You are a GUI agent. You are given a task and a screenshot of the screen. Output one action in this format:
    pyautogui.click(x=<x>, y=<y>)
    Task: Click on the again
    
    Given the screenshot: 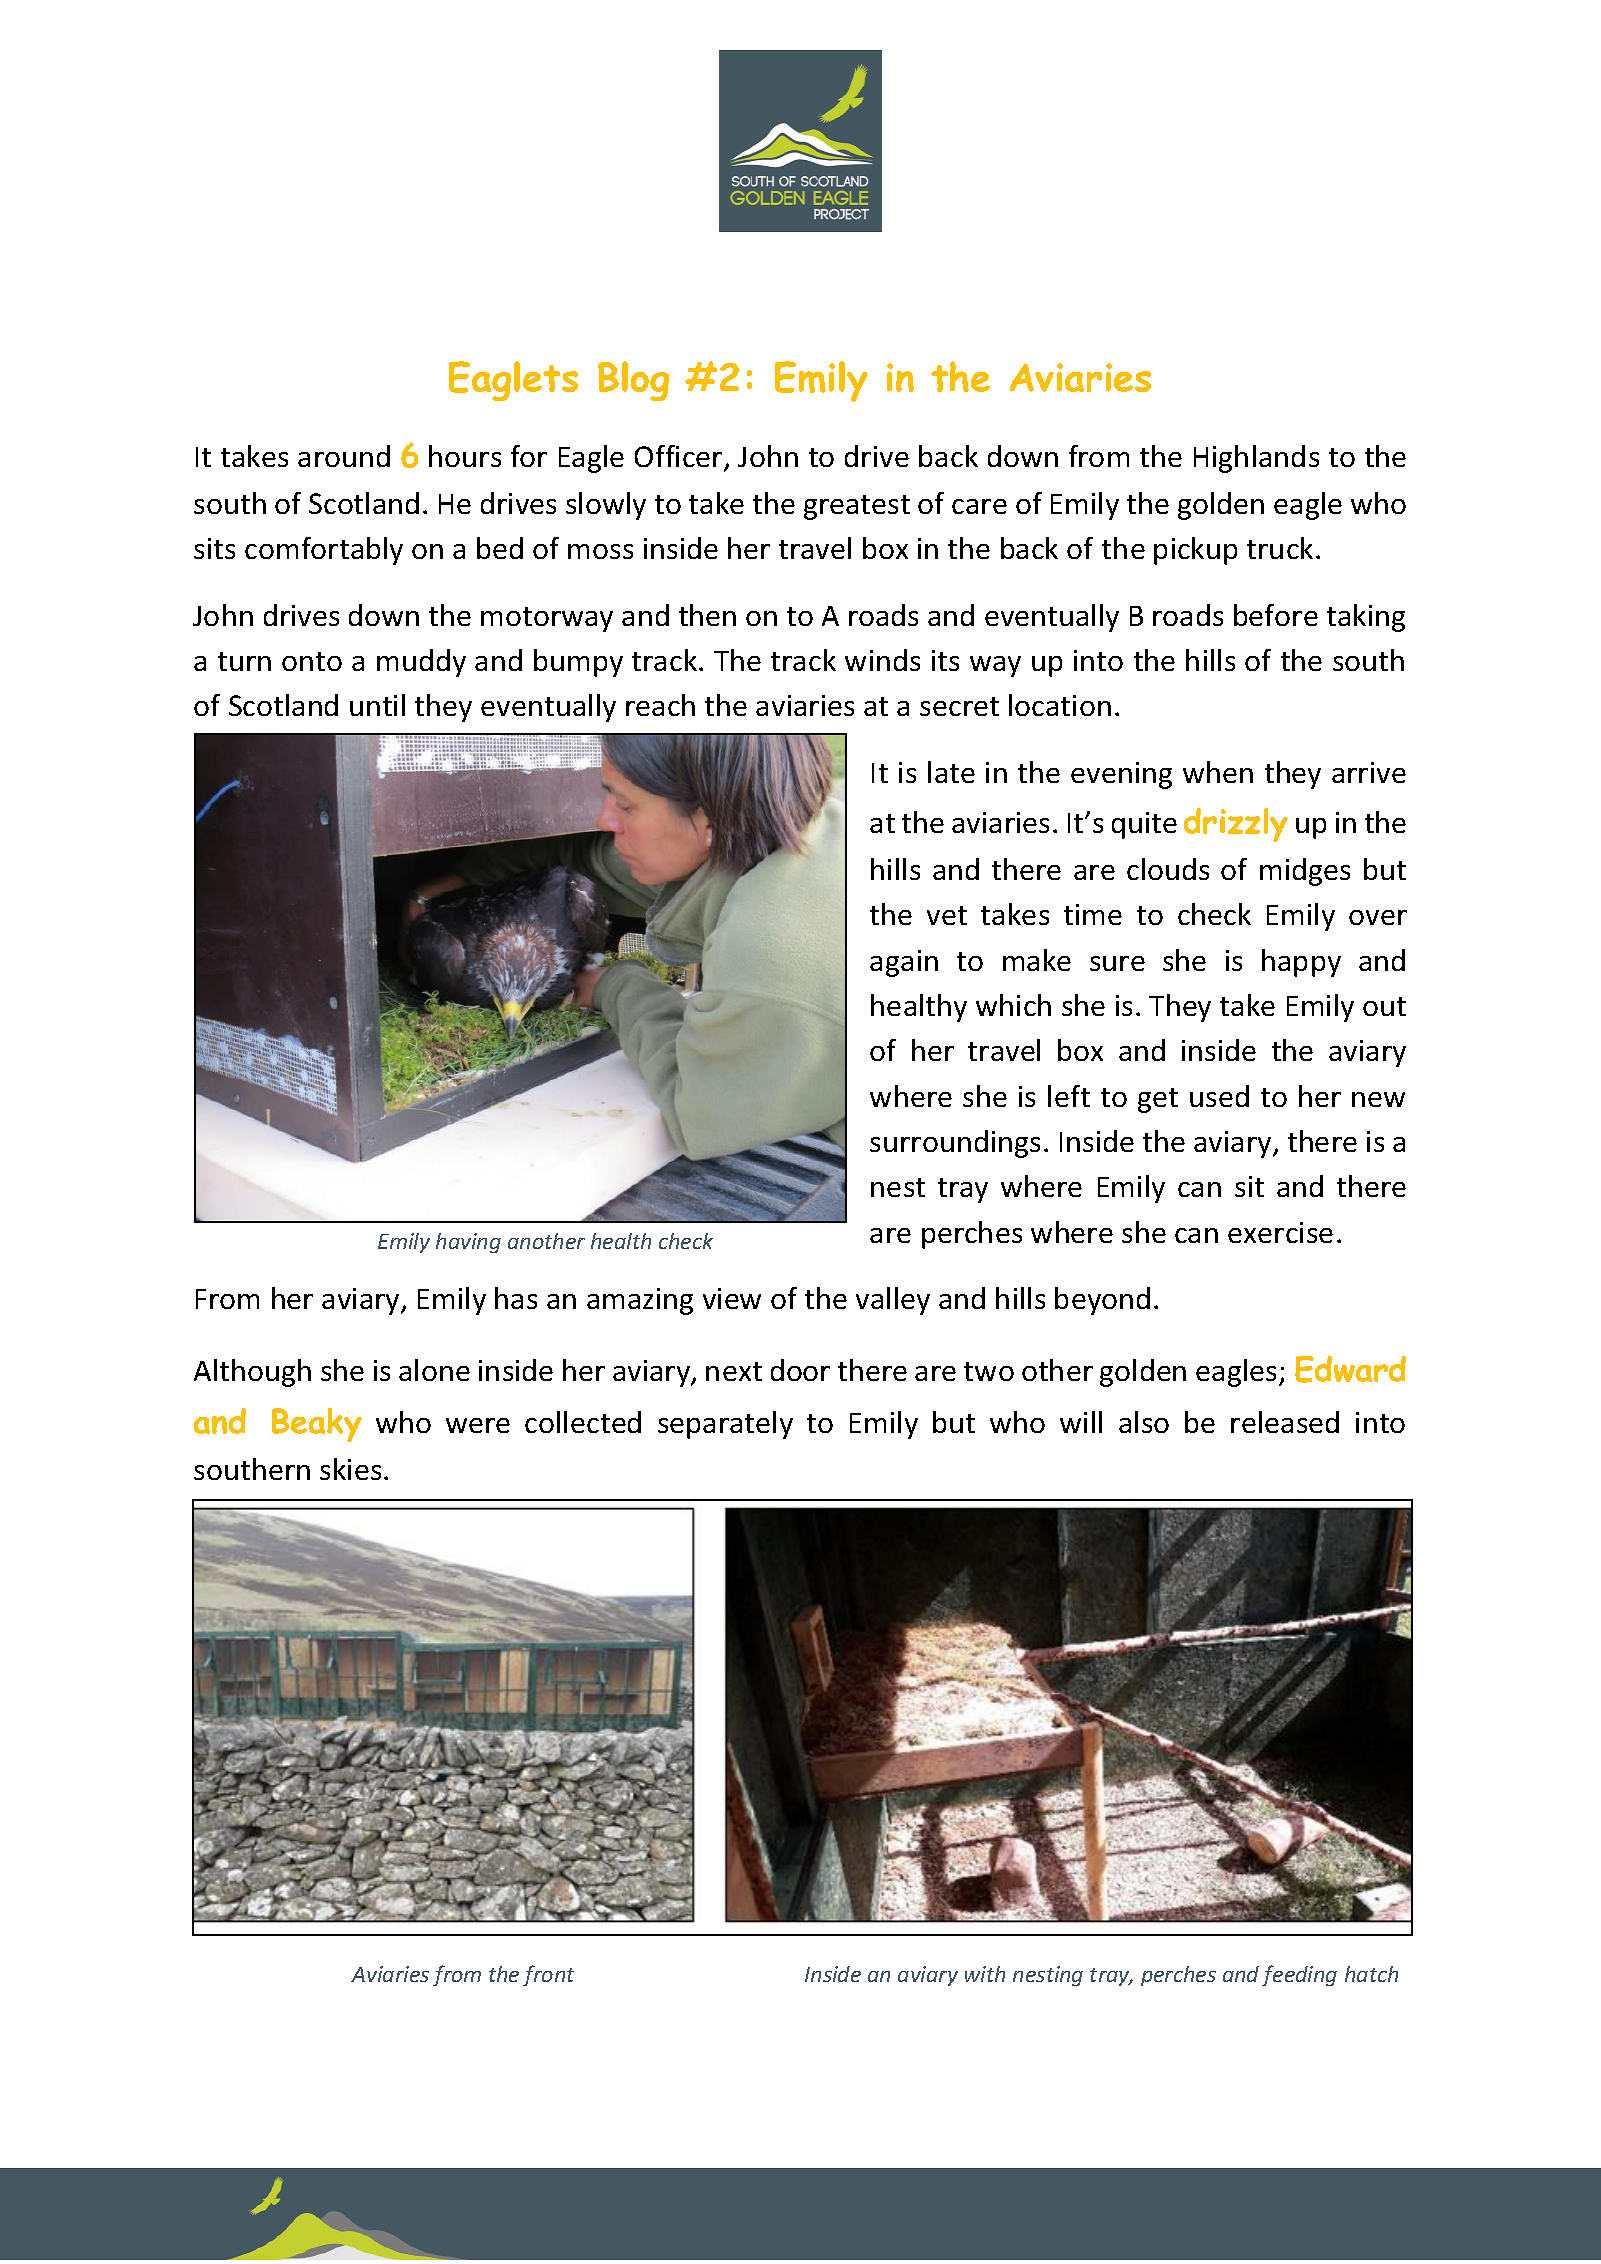 What is the action you would take?
    pyautogui.click(x=904, y=963)
